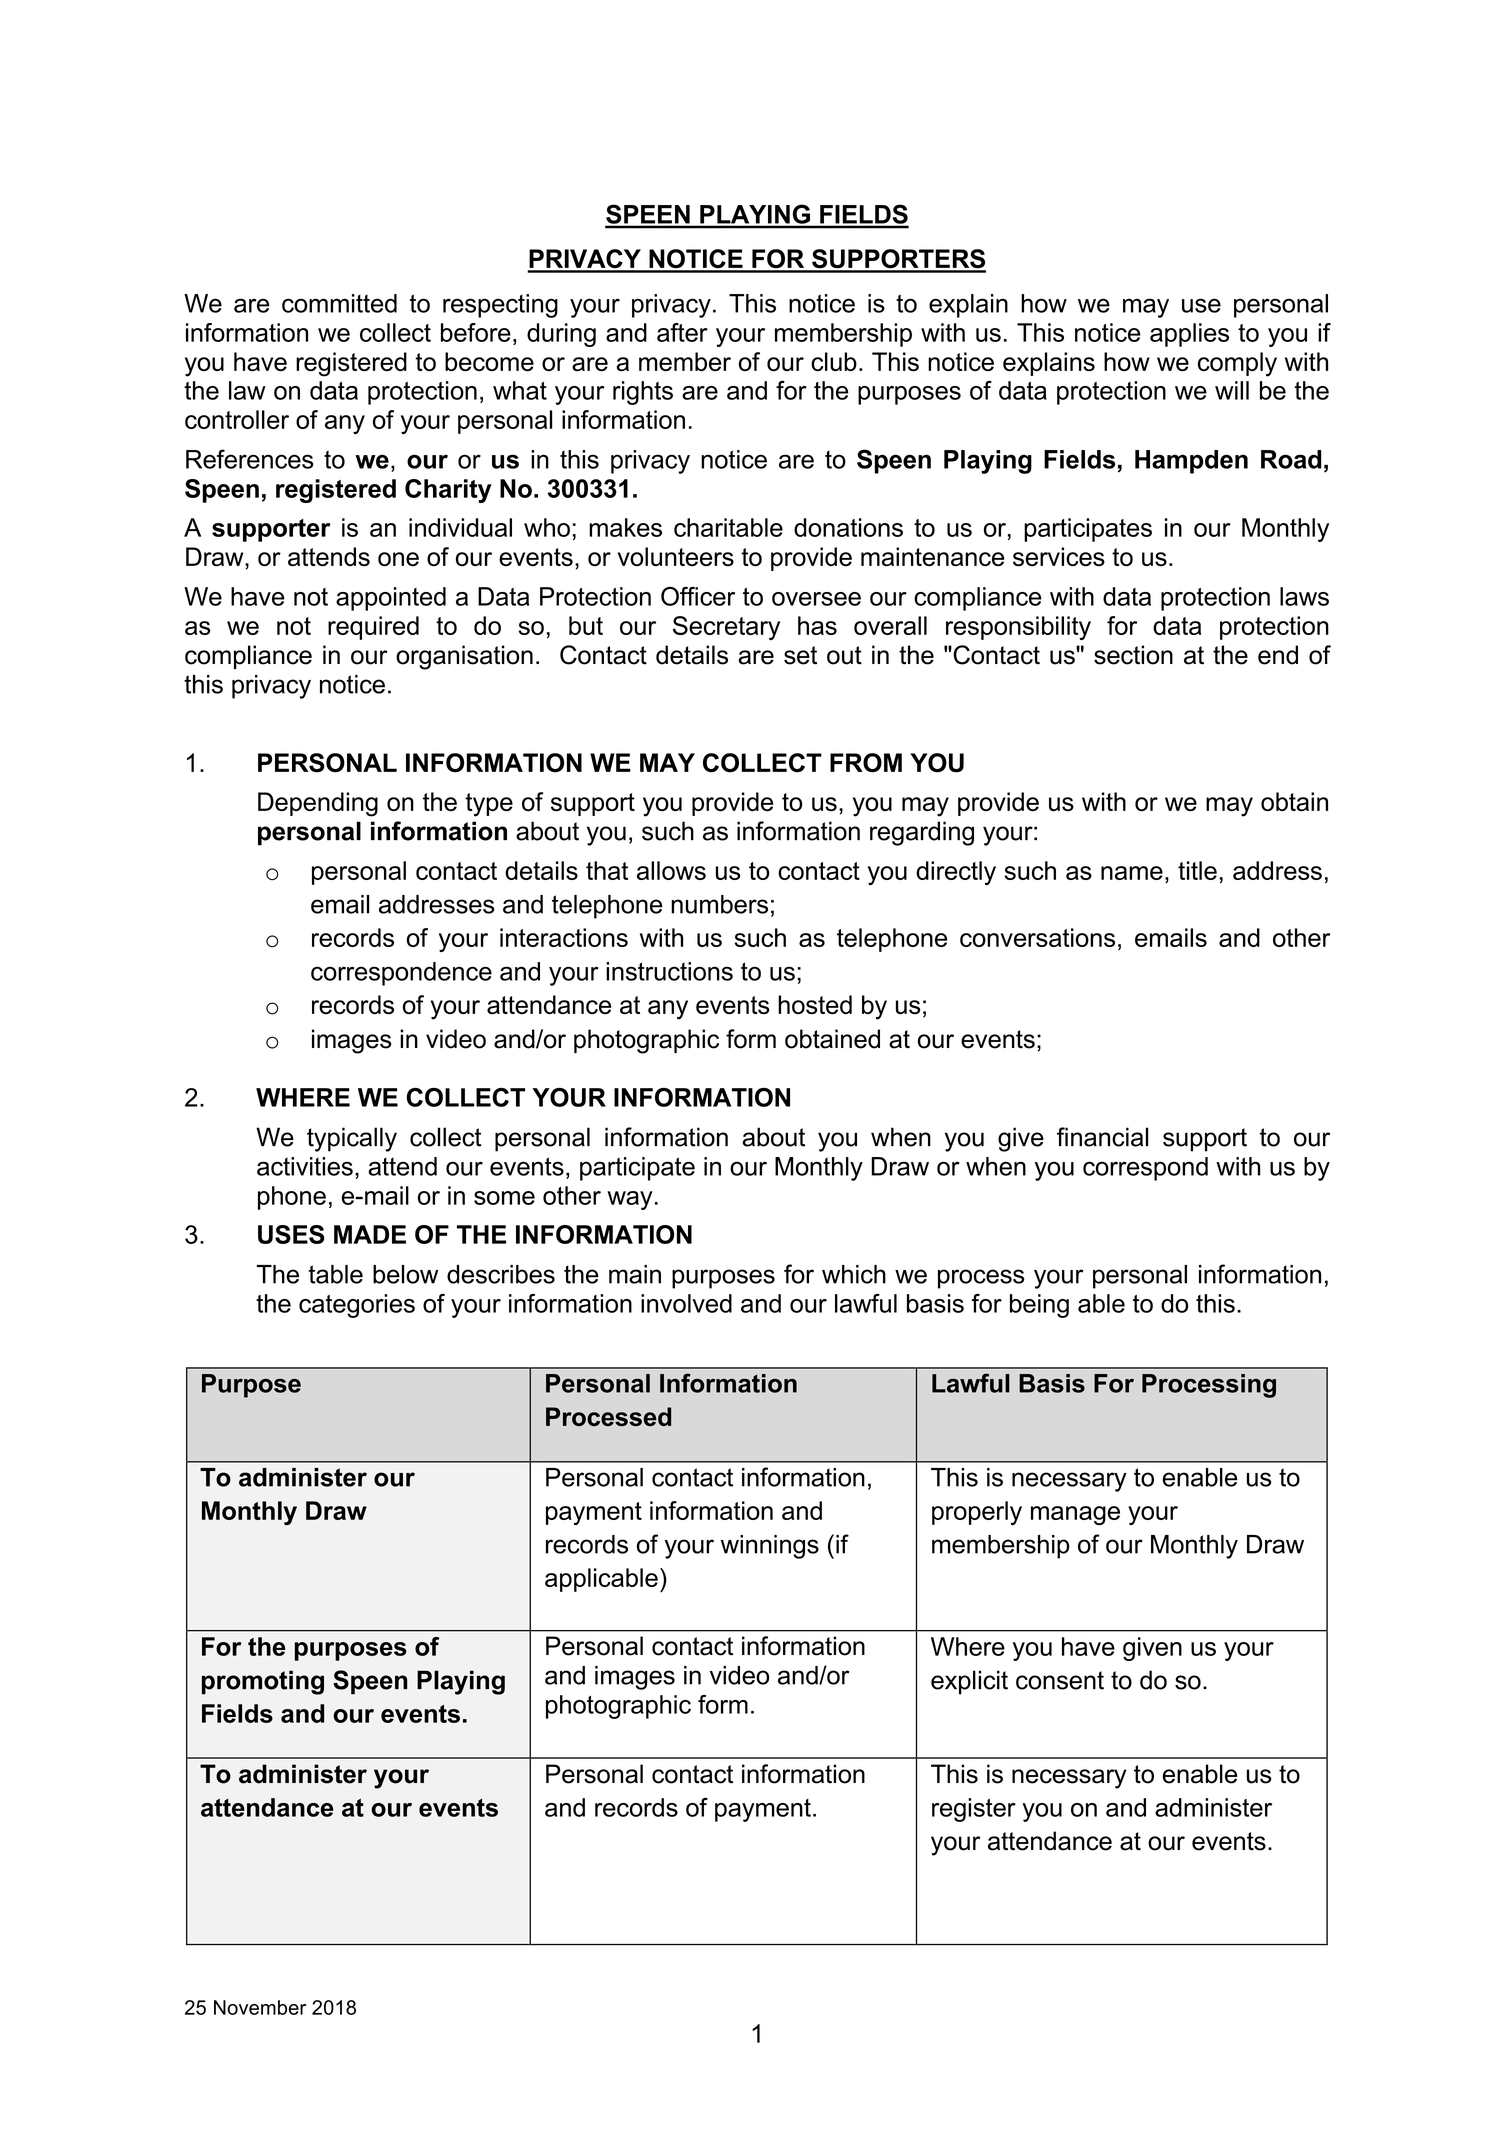  I want to click on financial, so click(1102, 1137).
